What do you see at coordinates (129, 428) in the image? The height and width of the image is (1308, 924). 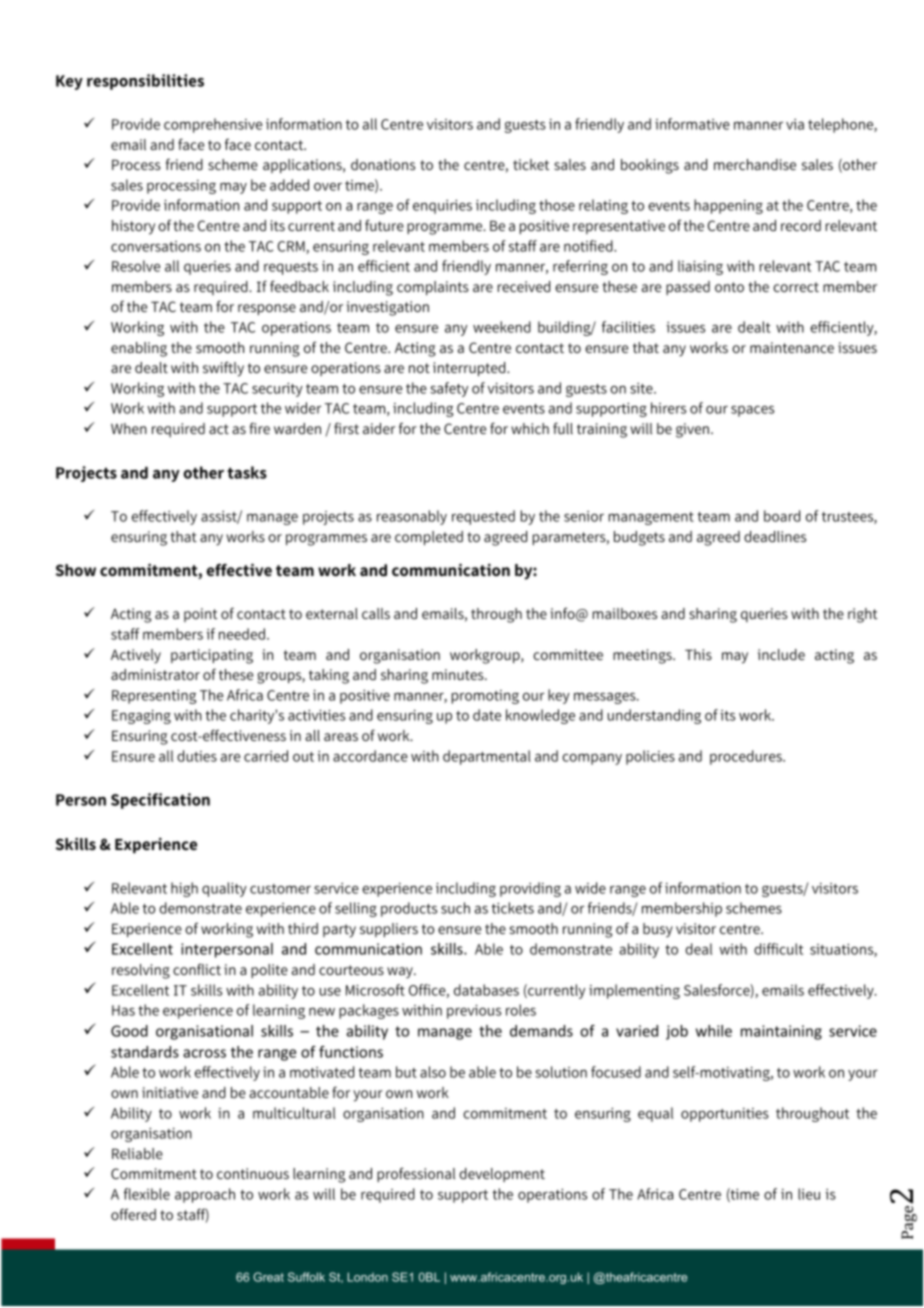 I see `When` at bounding box center [129, 428].
